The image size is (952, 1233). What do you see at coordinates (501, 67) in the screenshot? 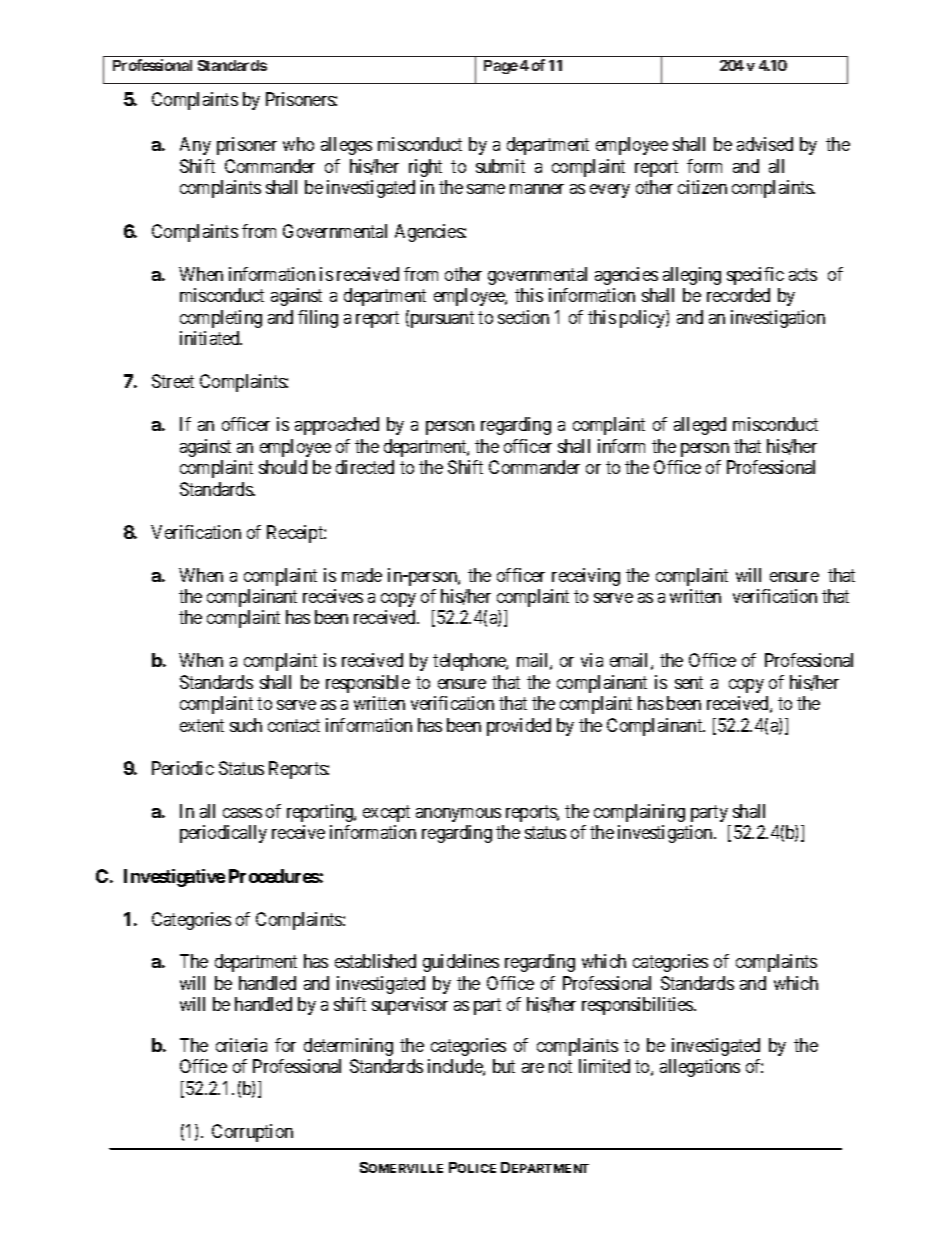
I see `Page` at bounding box center [501, 67].
